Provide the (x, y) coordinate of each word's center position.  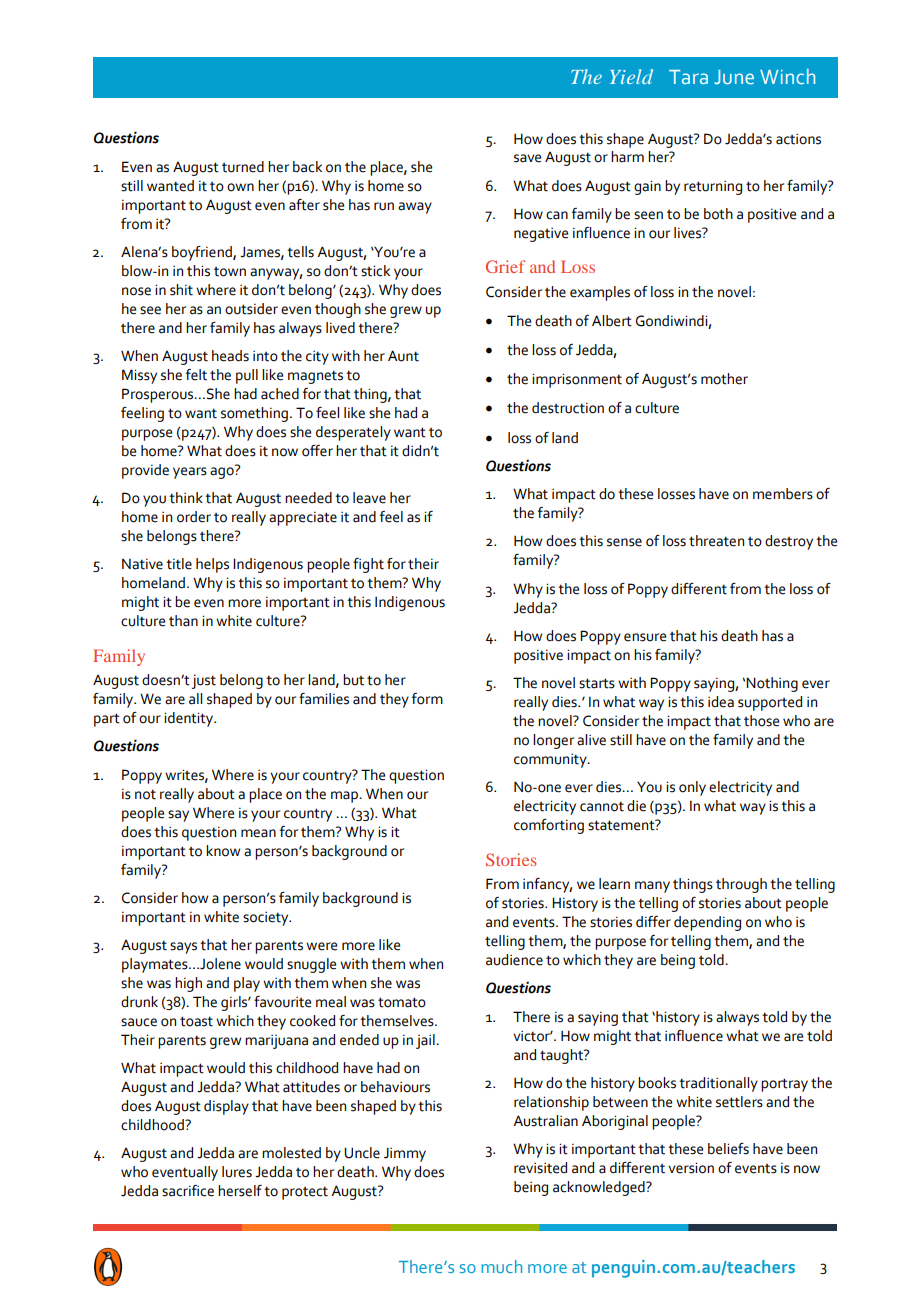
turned (243, 167)
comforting (549, 826)
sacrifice (188, 1191)
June (734, 77)
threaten (716, 541)
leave (369, 498)
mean (258, 833)
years (190, 473)
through (741, 885)
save (527, 158)
